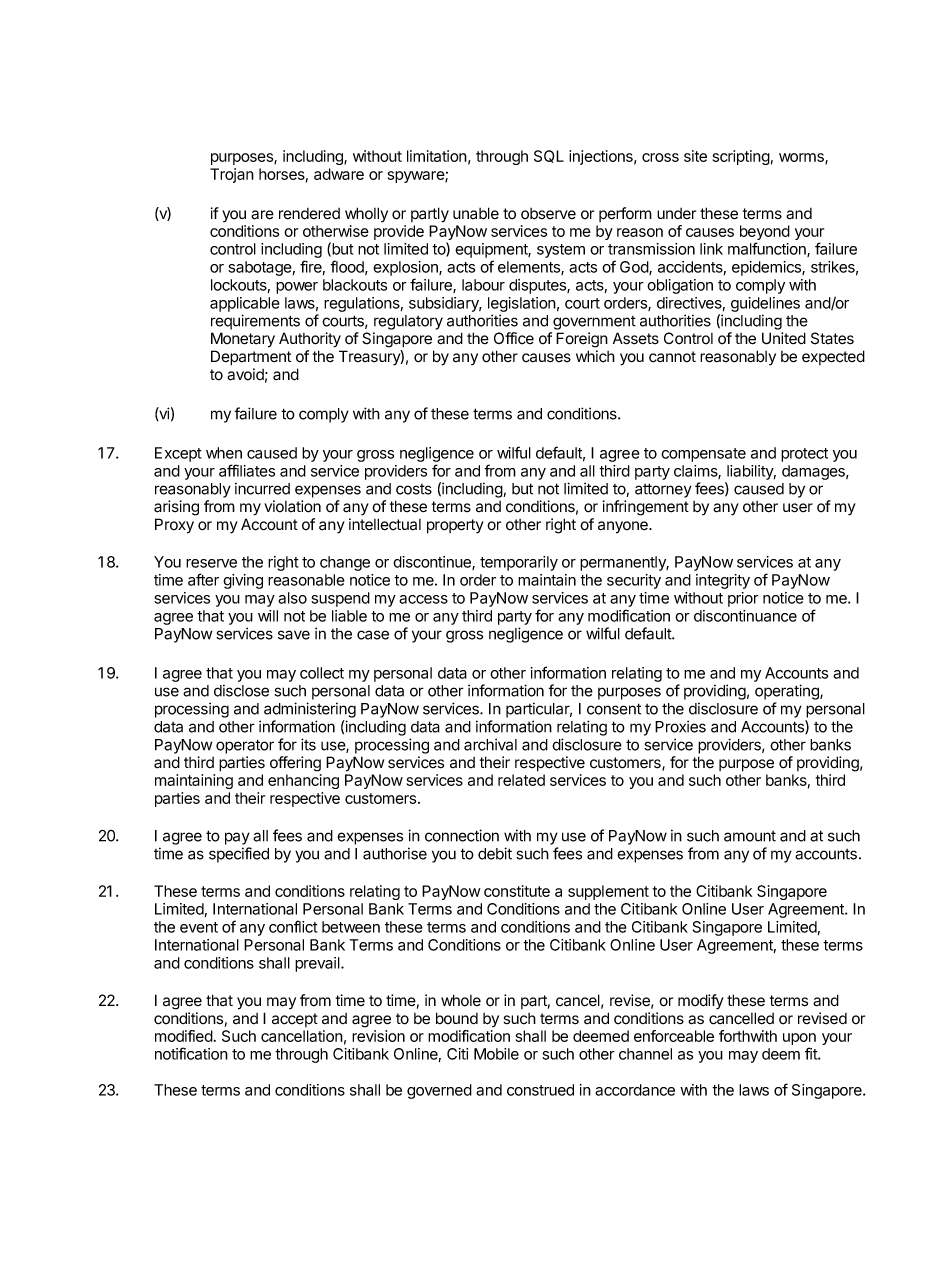 The image size is (952, 1272). What do you see at coordinates (191, 1053) in the screenshot?
I see `notification` at bounding box center [191, 1053].
